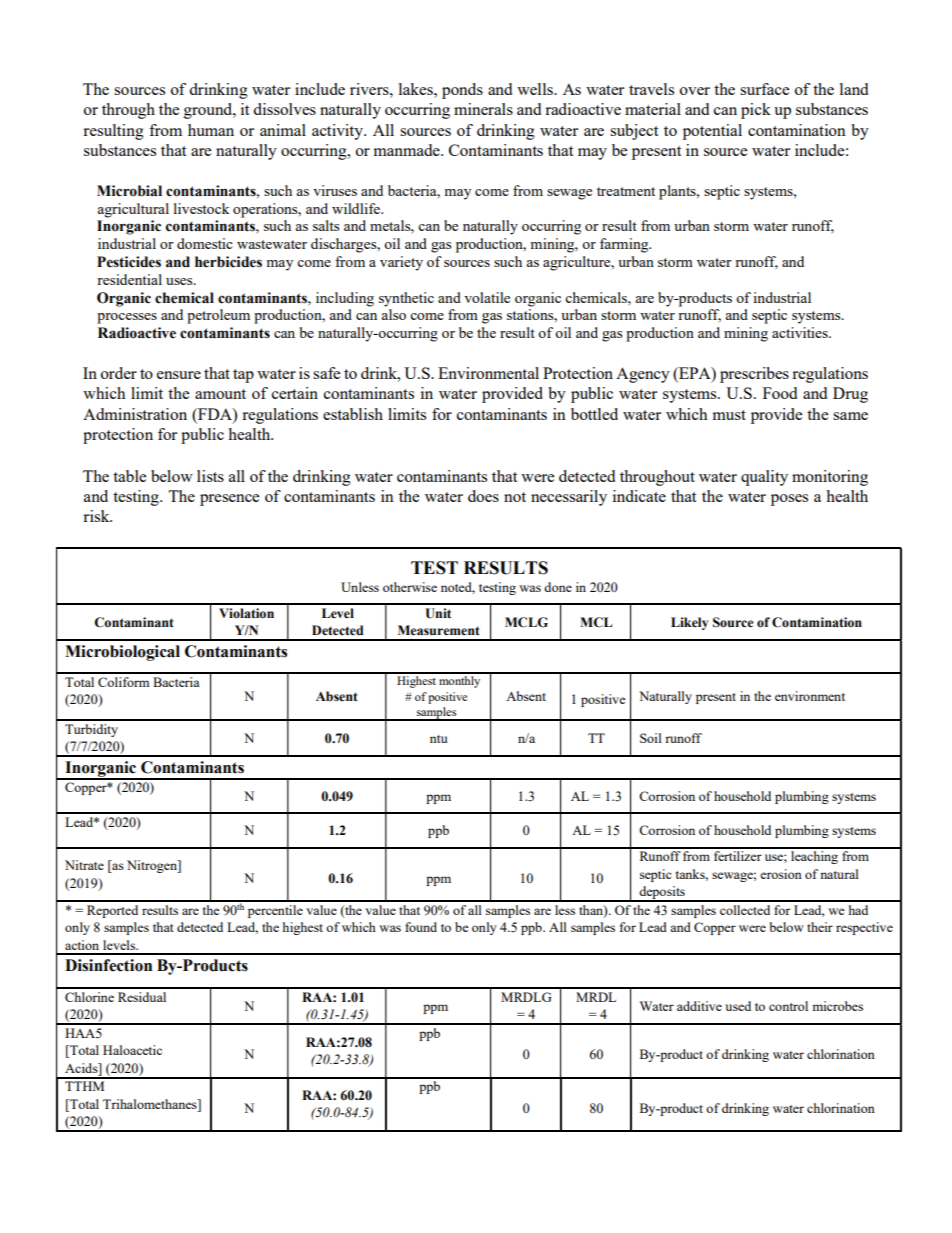  I want to click on pick, so click(756, 111).
